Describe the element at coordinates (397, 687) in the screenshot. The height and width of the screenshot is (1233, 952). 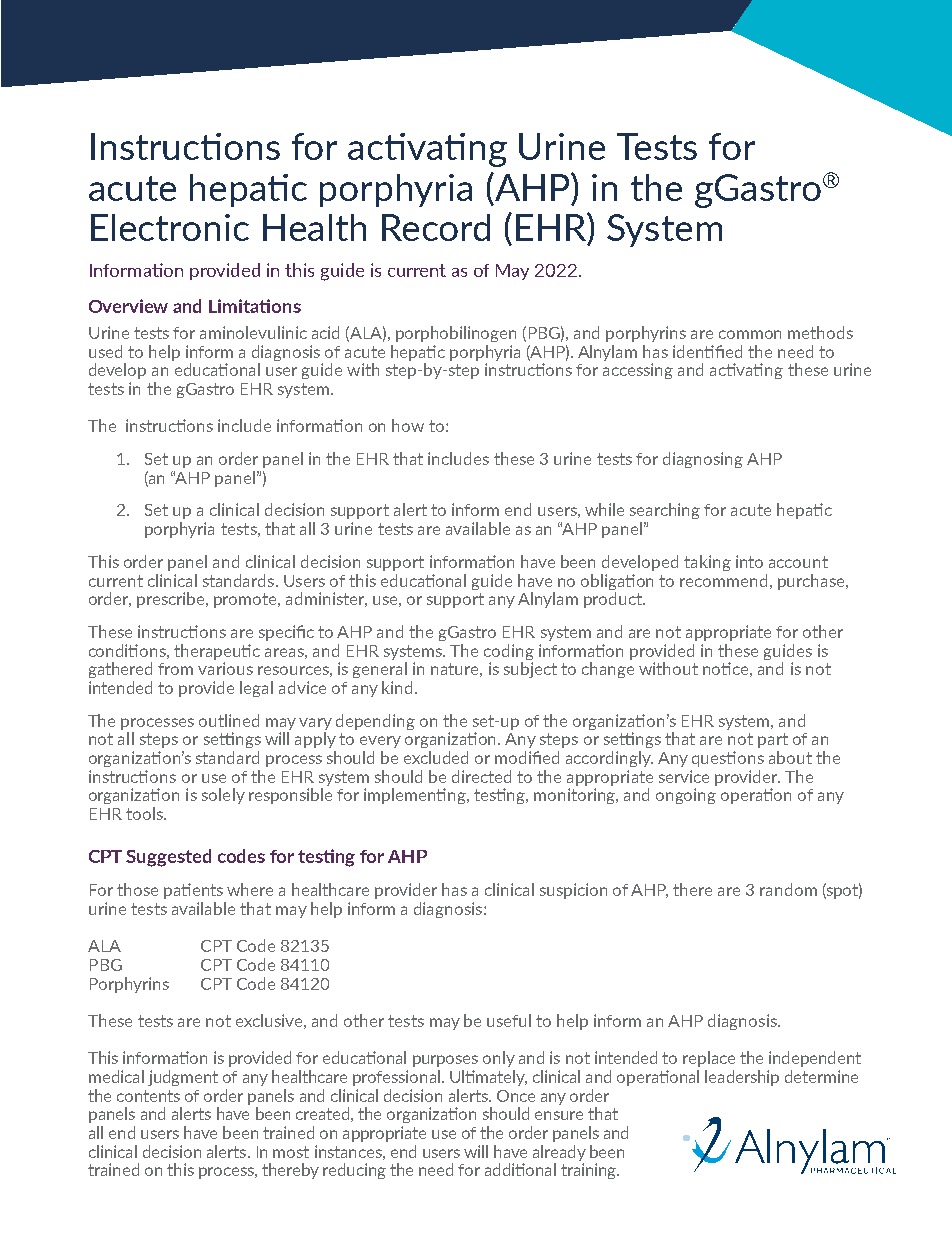
I see `kind` at that location.
